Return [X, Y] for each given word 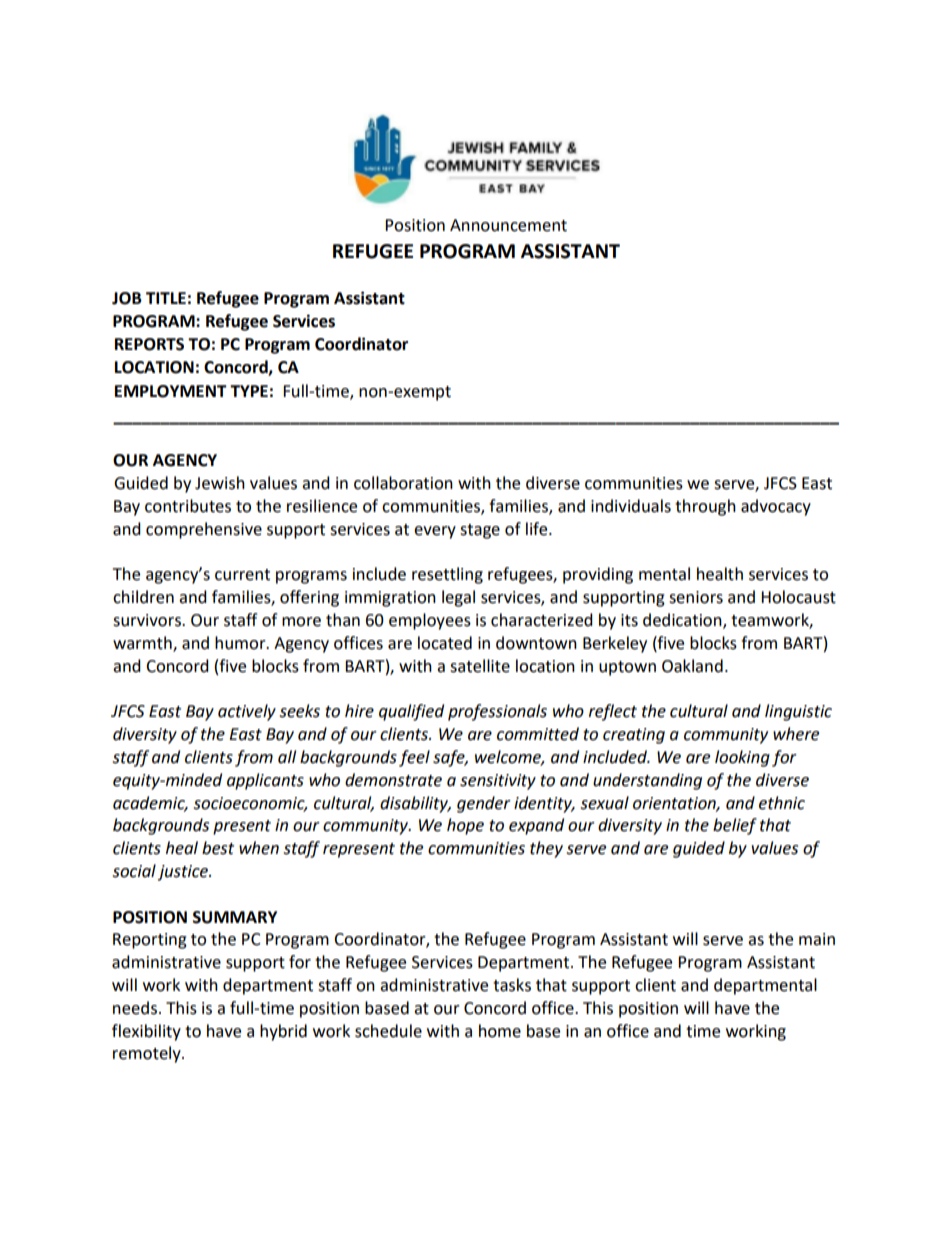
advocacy [776, 507]
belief [735, 826]
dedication [683, 621]
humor [241, 643]
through [705, 507]
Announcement [508, 225]
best [218, 848]
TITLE [166, 298]
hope [465, 826]
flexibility [146, 1032]
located [445, 643]
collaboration [403, 483]
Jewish [220, 483]
